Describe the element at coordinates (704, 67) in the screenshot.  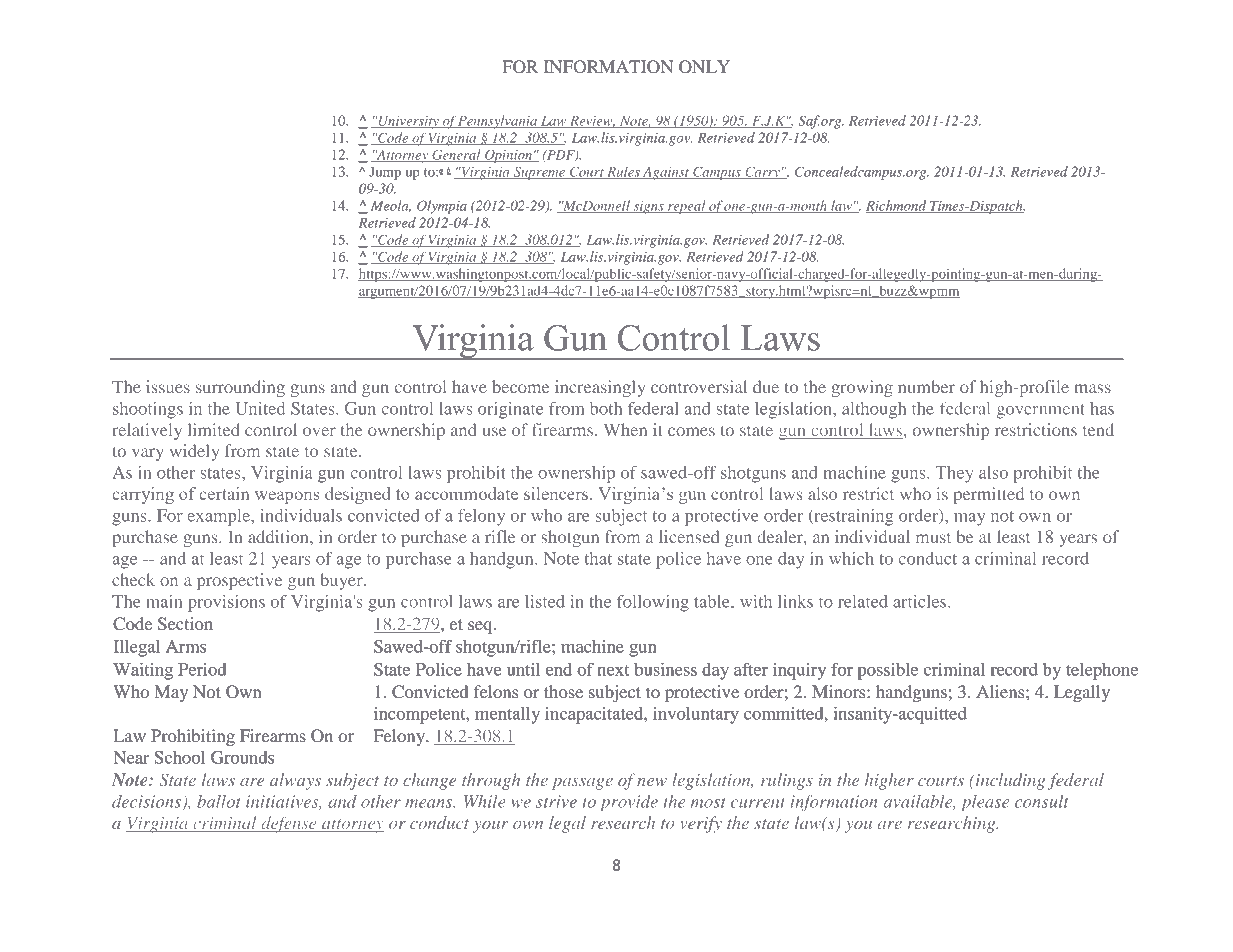
I see `ONLY` at that location.
